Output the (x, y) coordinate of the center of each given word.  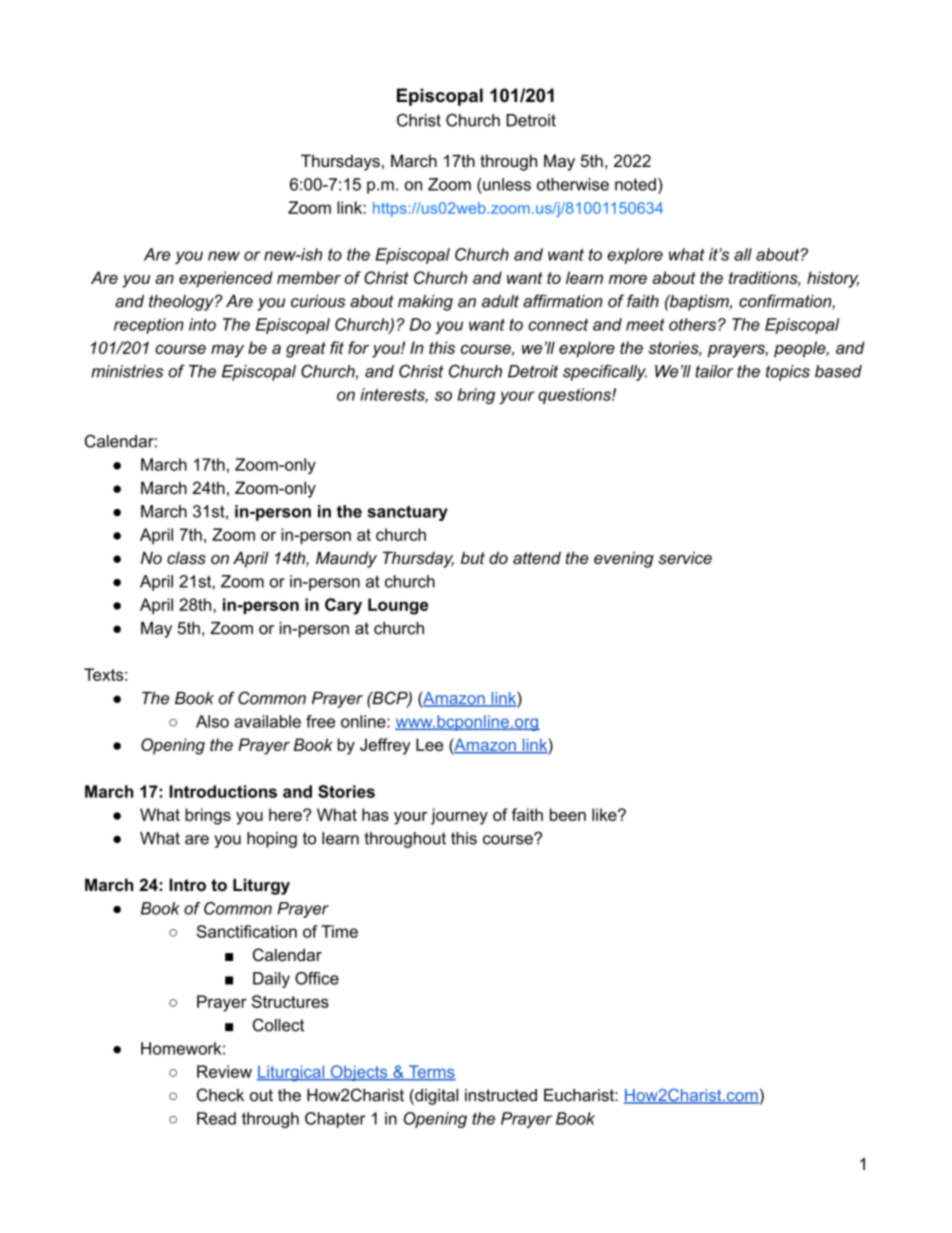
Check (220, 1095)
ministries (127, 371)
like (605, 814)
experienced (226, 279)
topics (788, 373)
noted (635, 184)
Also (212, 721)
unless (506, 184)
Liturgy (261, 886)
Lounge (398, 606)
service (685, 557)
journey (459, 816)
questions (575, 396)
